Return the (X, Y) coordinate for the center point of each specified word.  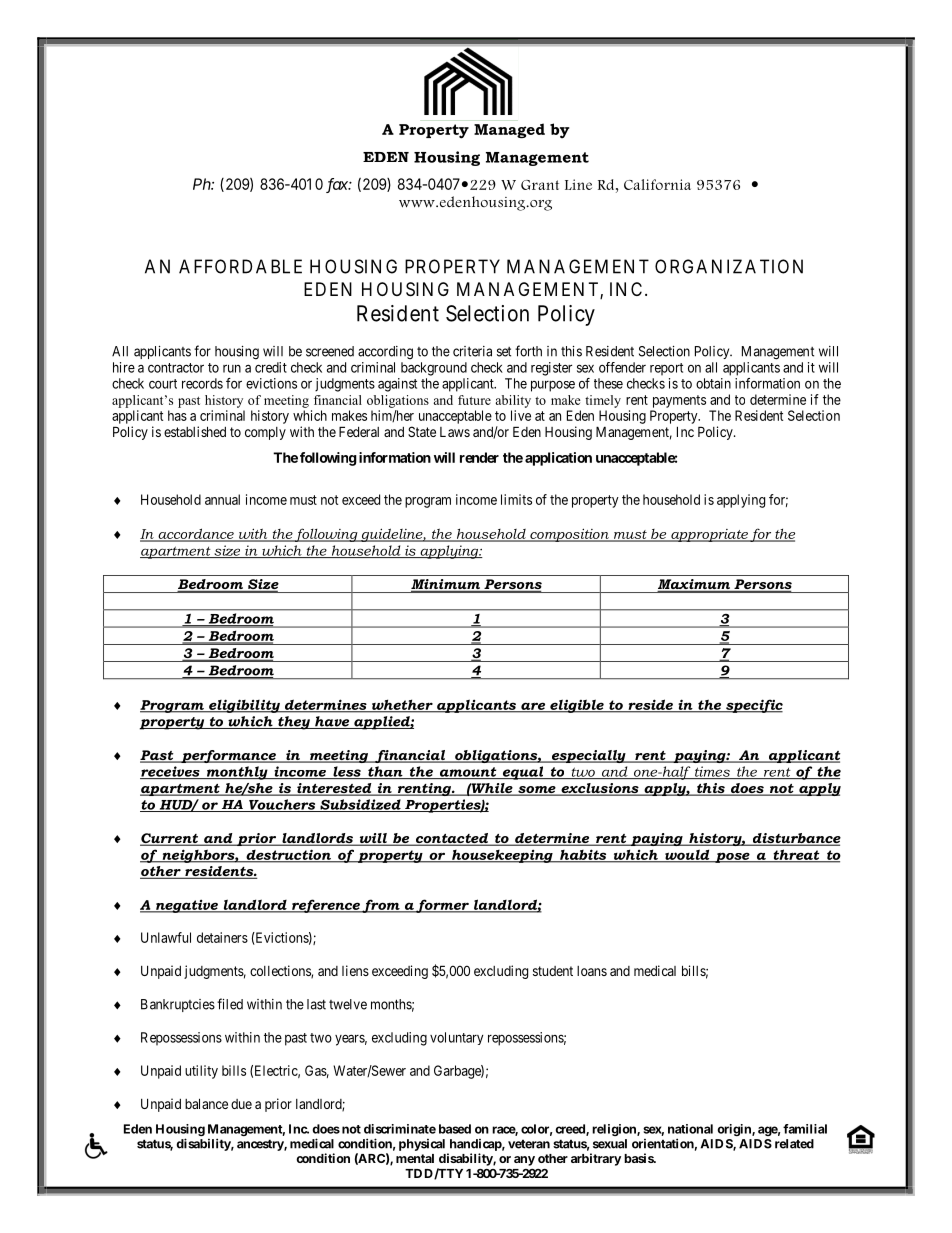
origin (735, 1130)
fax (337, 185)
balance (206, 1103)
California (657, 184)
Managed (509, 130)
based (455, 1129)
